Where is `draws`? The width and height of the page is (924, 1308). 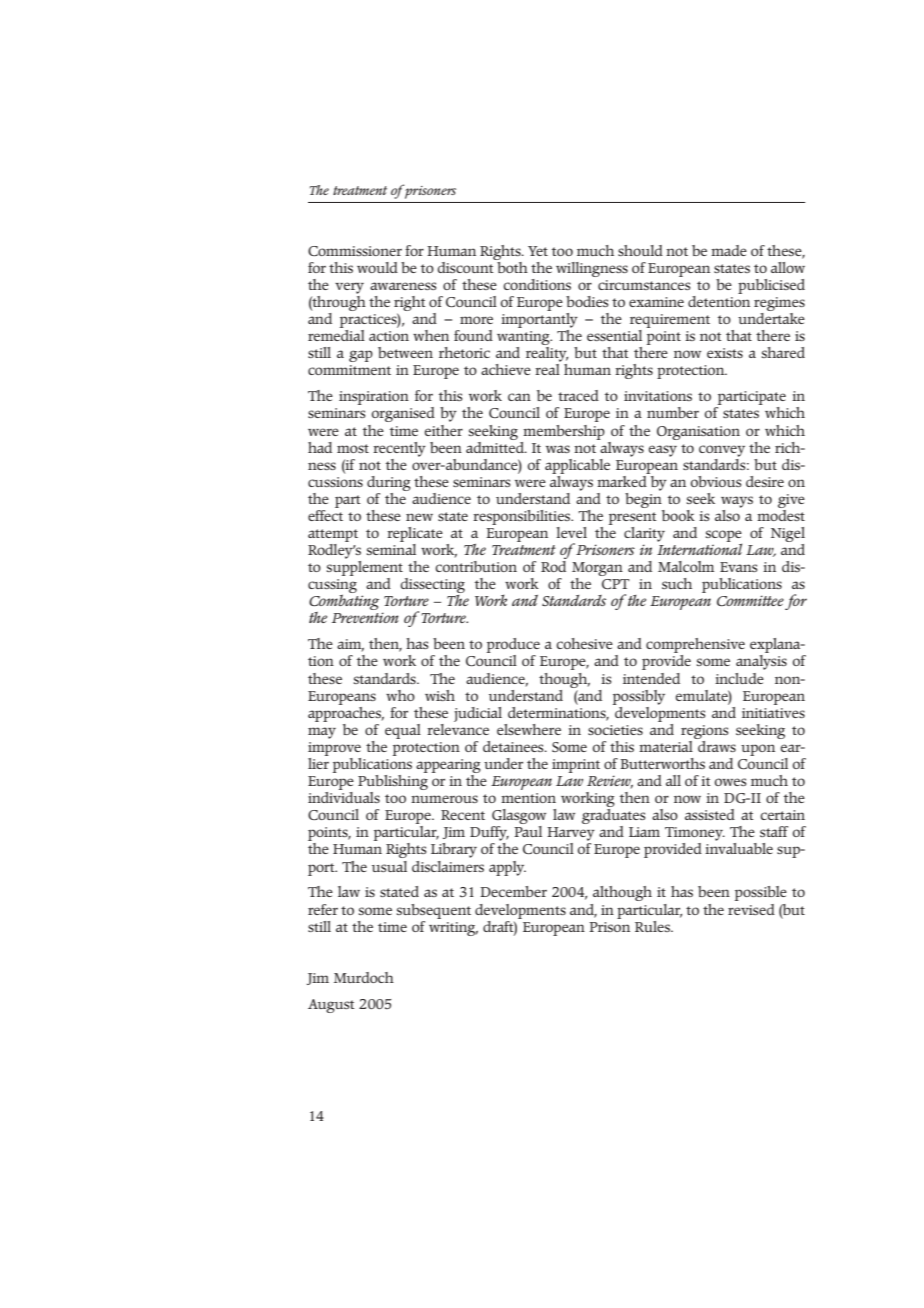 draws is located at coordinates (716, 745).
